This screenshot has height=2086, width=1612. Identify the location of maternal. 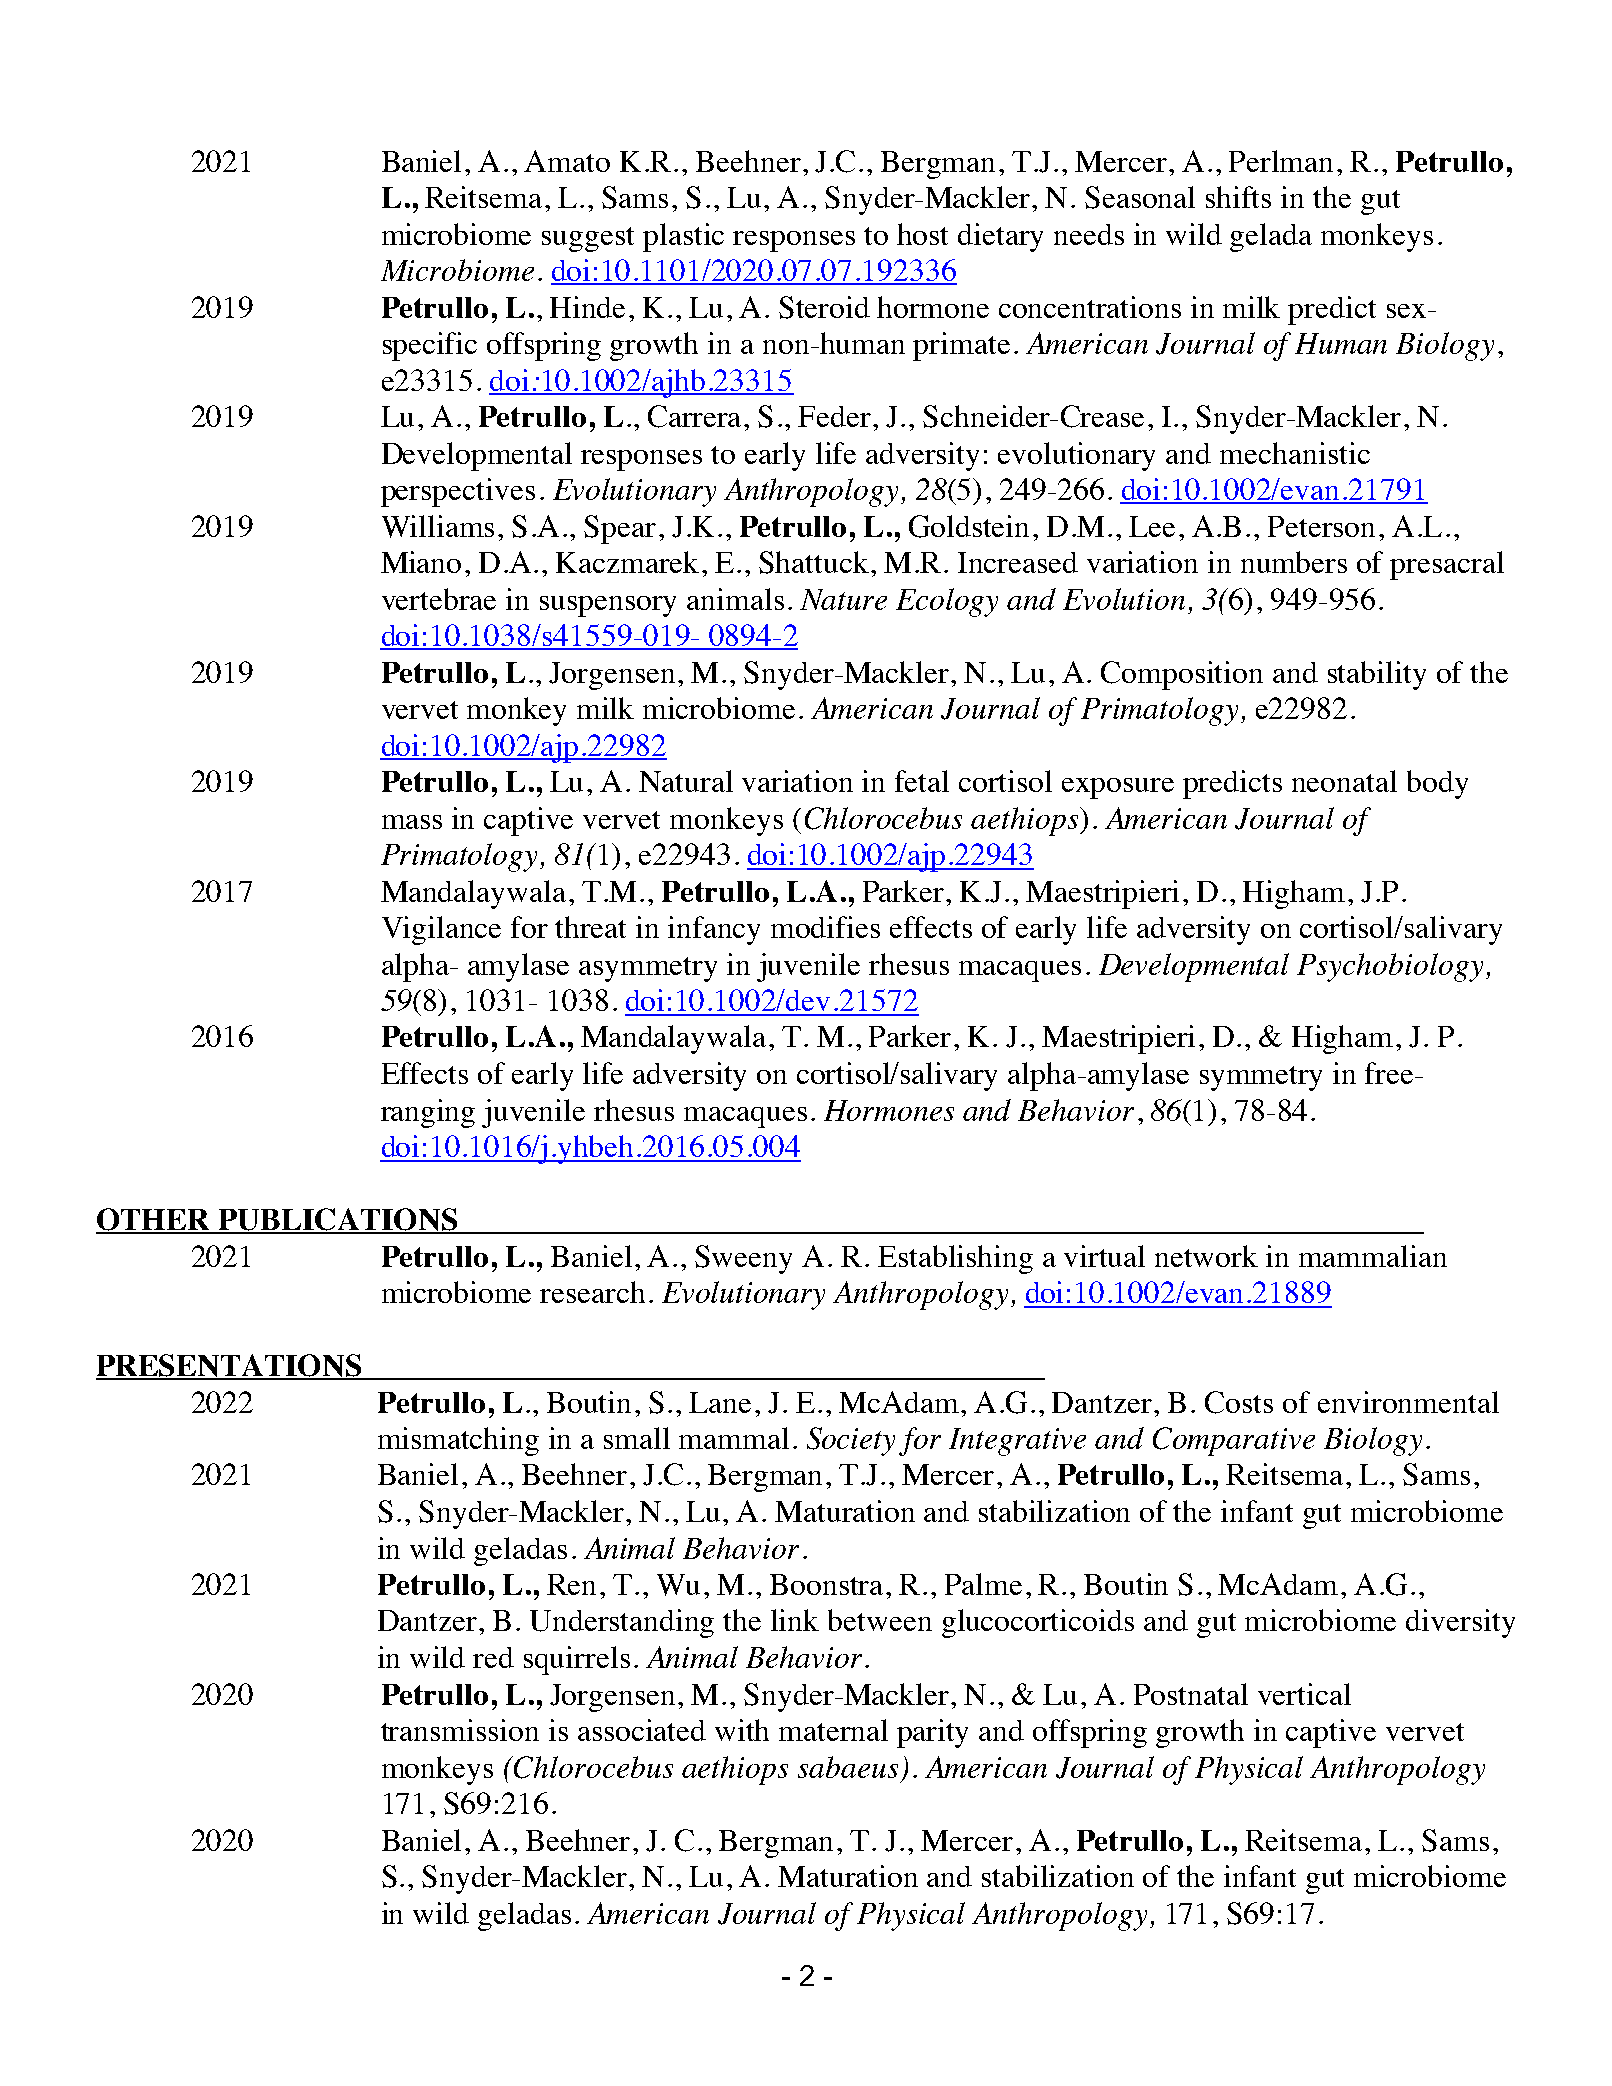
(833, 1730).
